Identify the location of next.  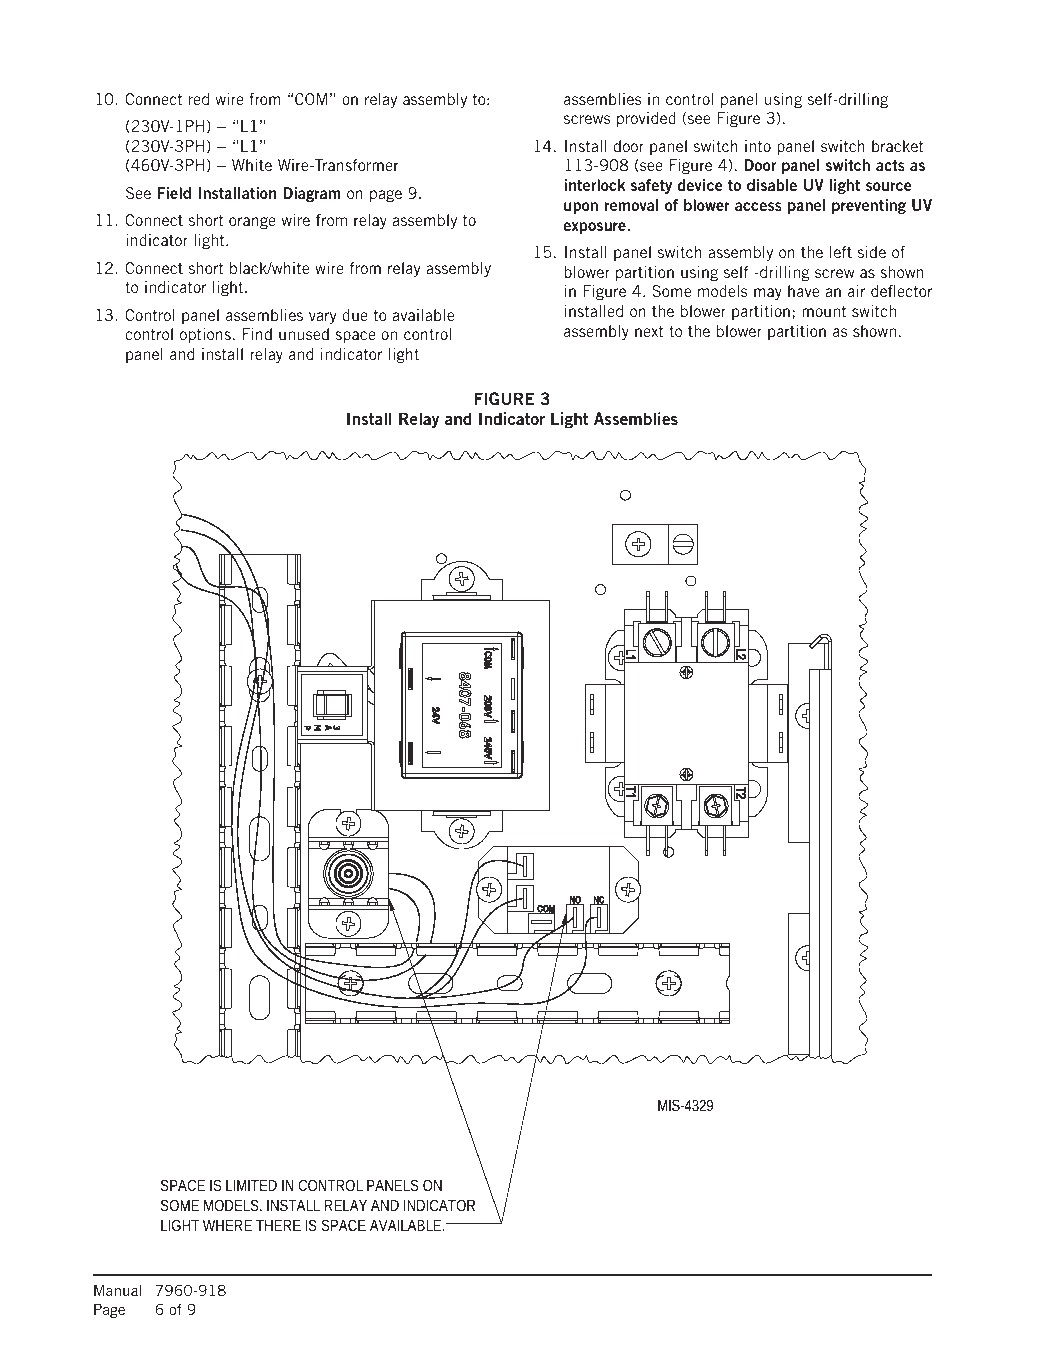
(649, 331).
